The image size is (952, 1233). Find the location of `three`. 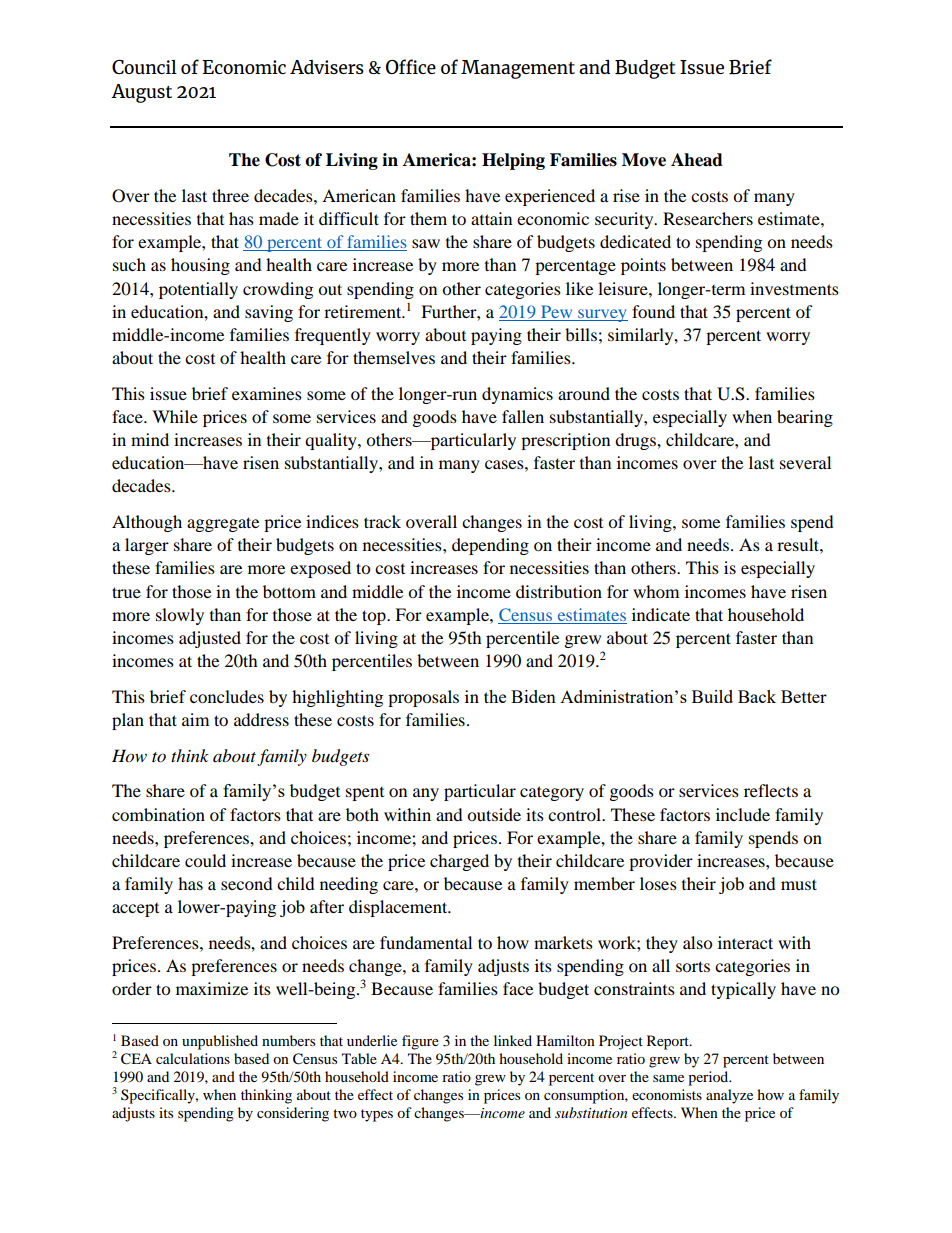

three is located at coordinates (230, 195).
